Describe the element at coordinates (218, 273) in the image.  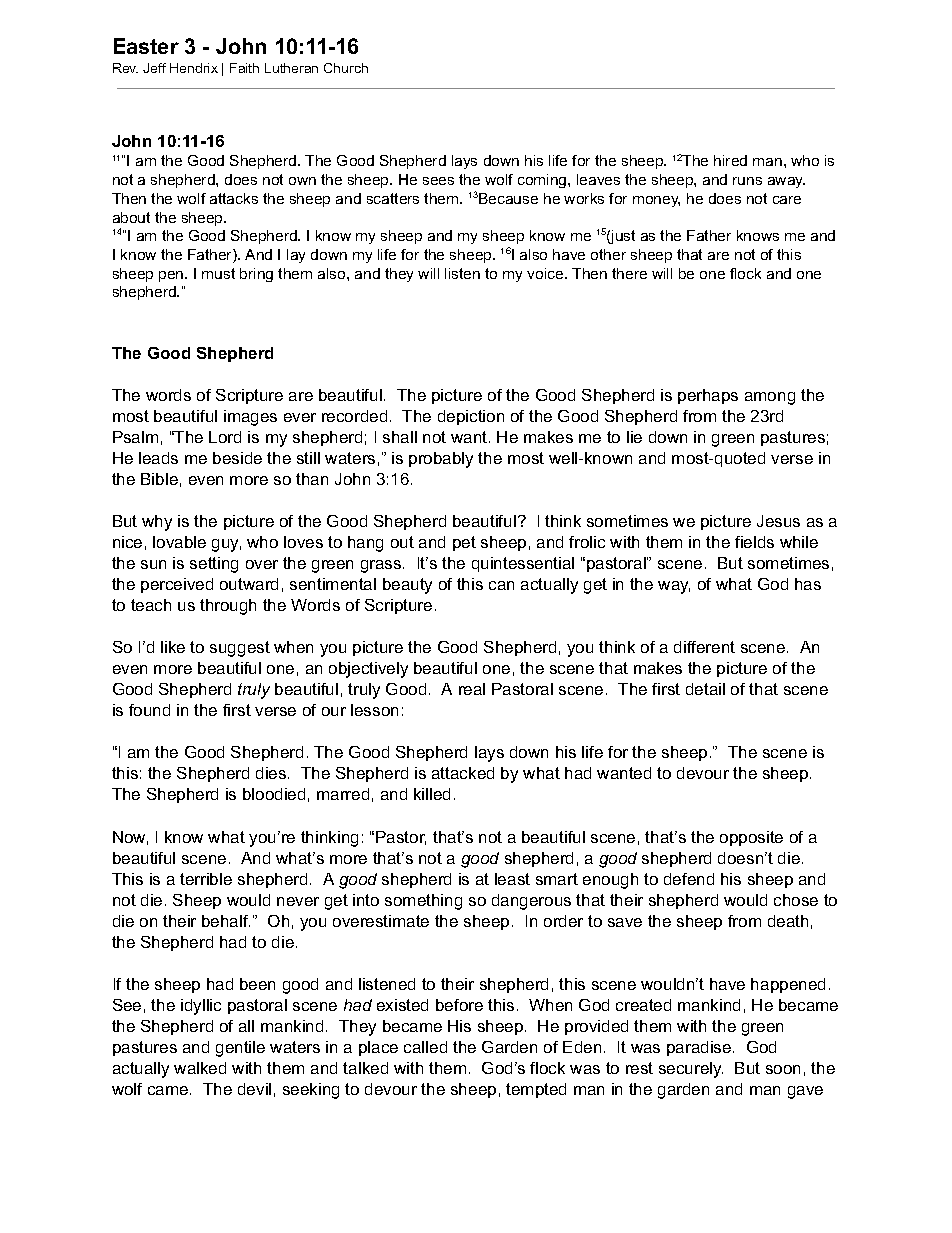
I see `must` at that location.
